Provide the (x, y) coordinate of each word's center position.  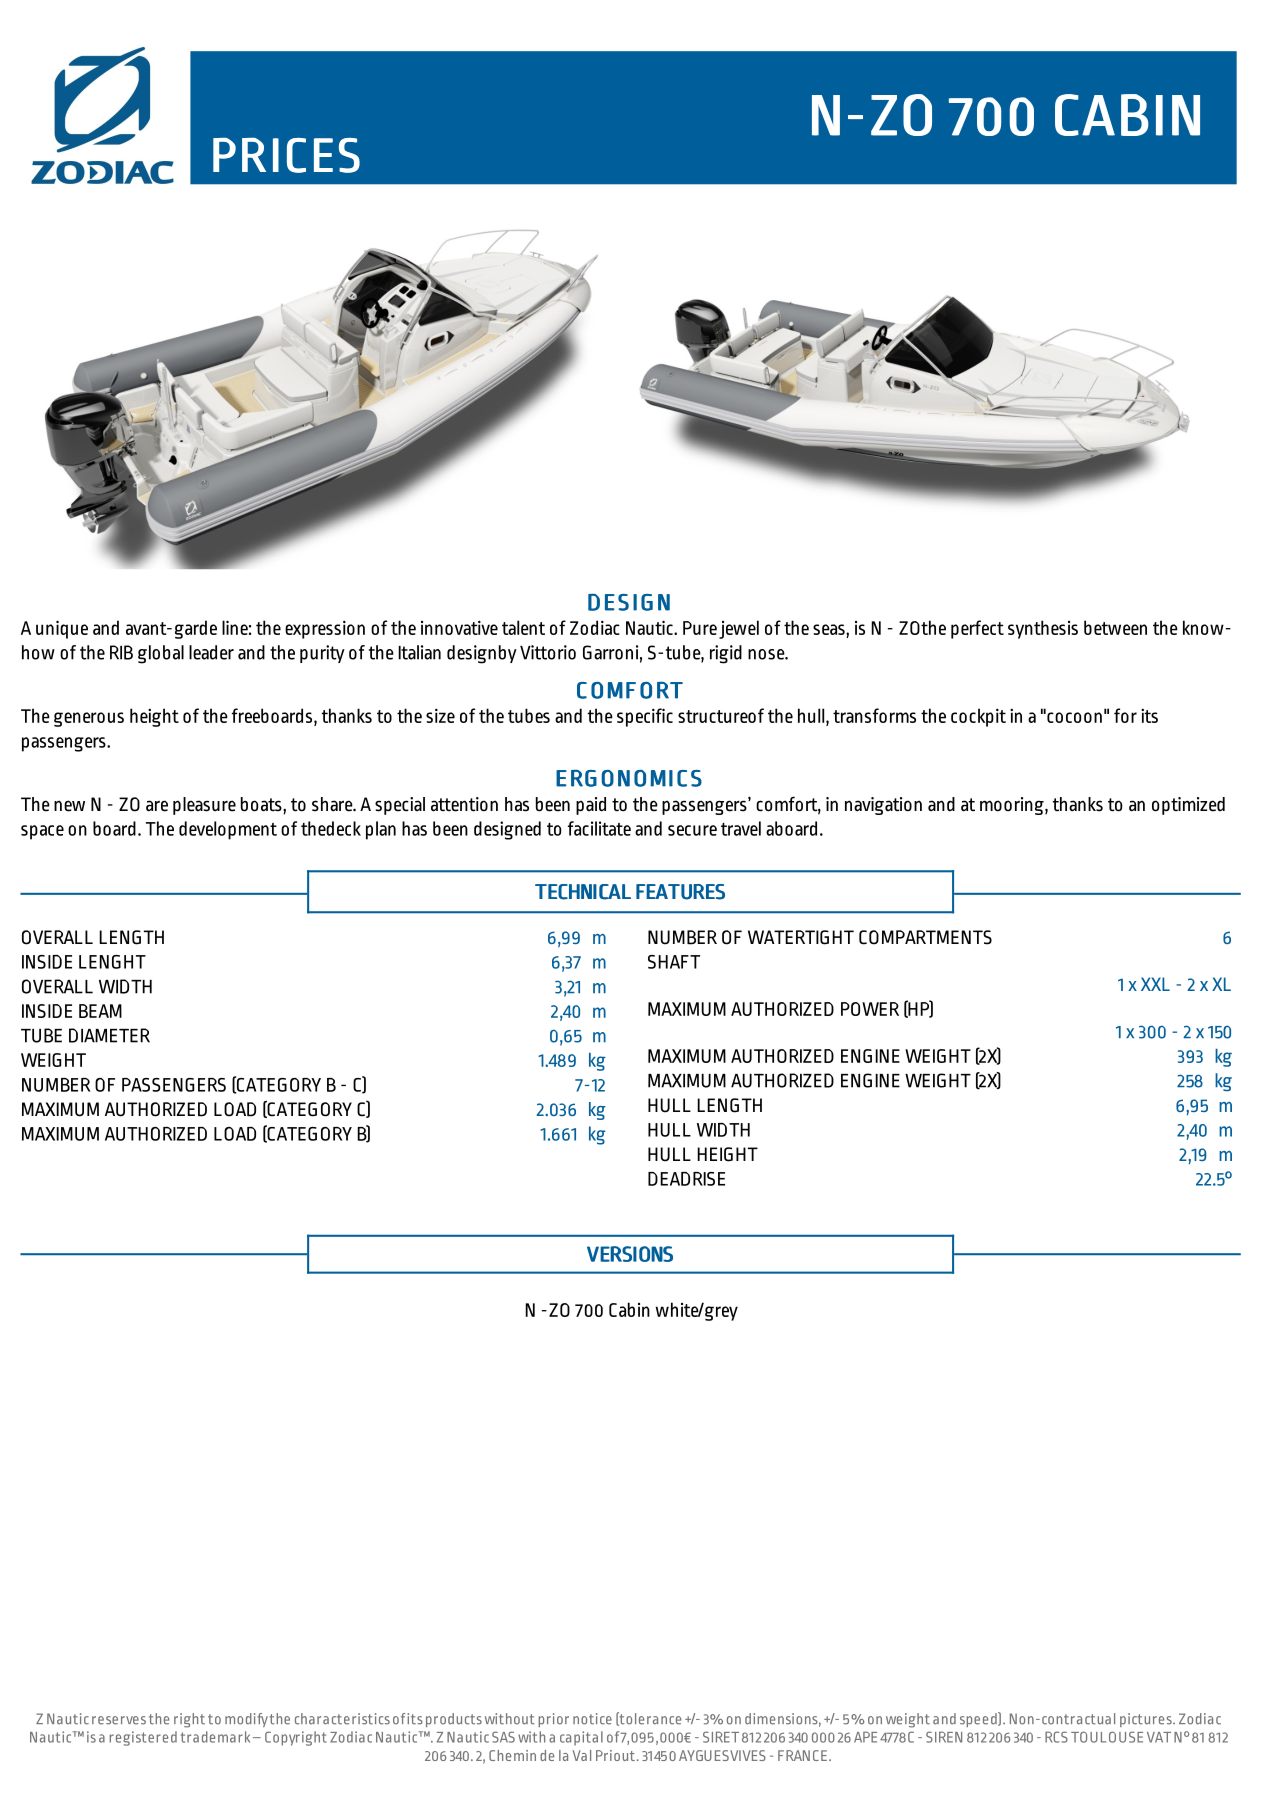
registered (143, 1738)
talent (523, 627)
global (161, 654)
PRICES (286, 155)
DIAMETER (109, 1035)
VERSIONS (630, 1254)
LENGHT (112, 962)
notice (592, 1719)
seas (830, 629)
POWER (870, 1009)
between (1115, 627)
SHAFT (674, 962)
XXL (1155, 984)
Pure (700, 628)
